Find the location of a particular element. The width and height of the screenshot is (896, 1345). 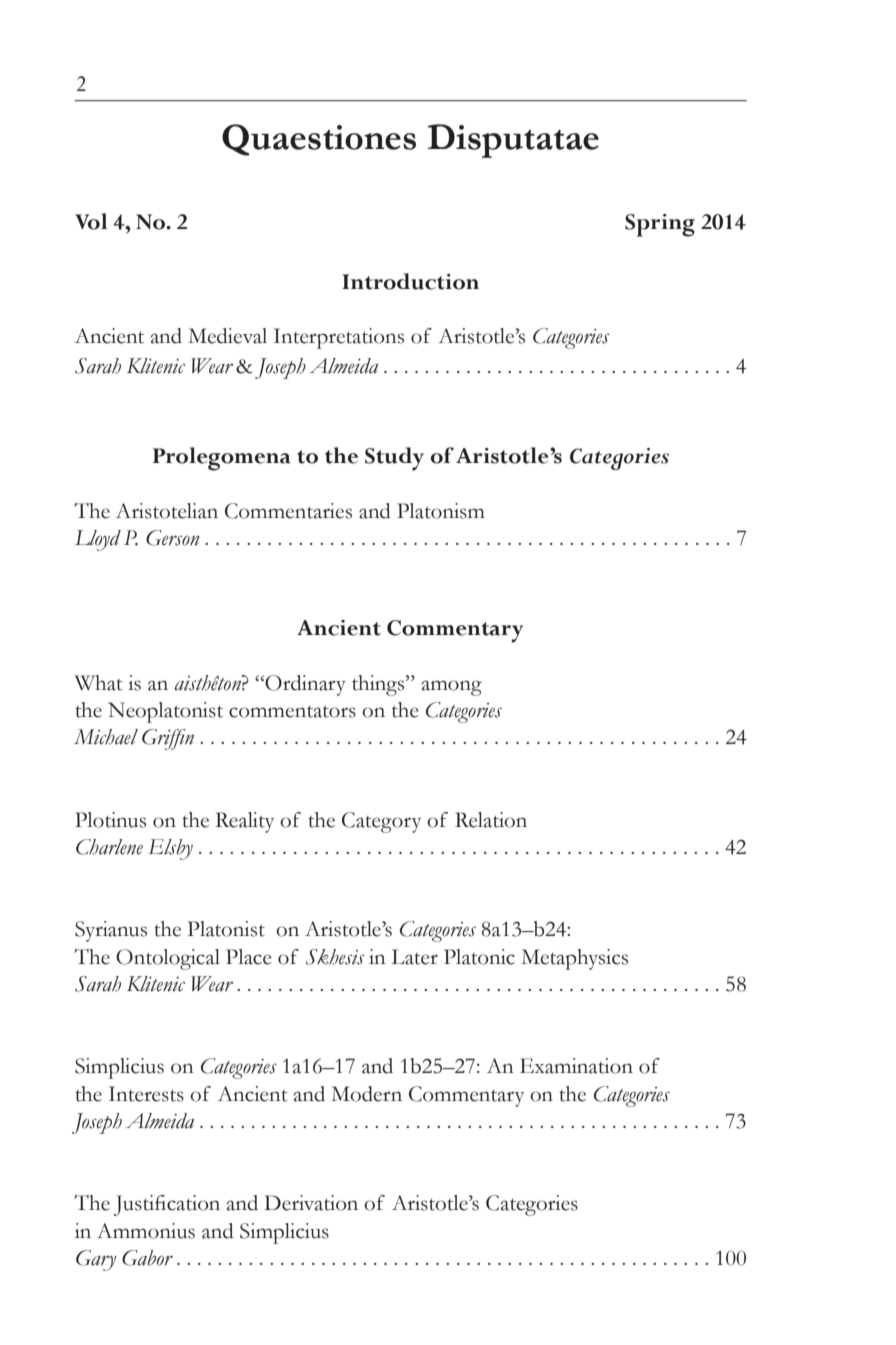

Introduction is located at coordinates (410, 281).
